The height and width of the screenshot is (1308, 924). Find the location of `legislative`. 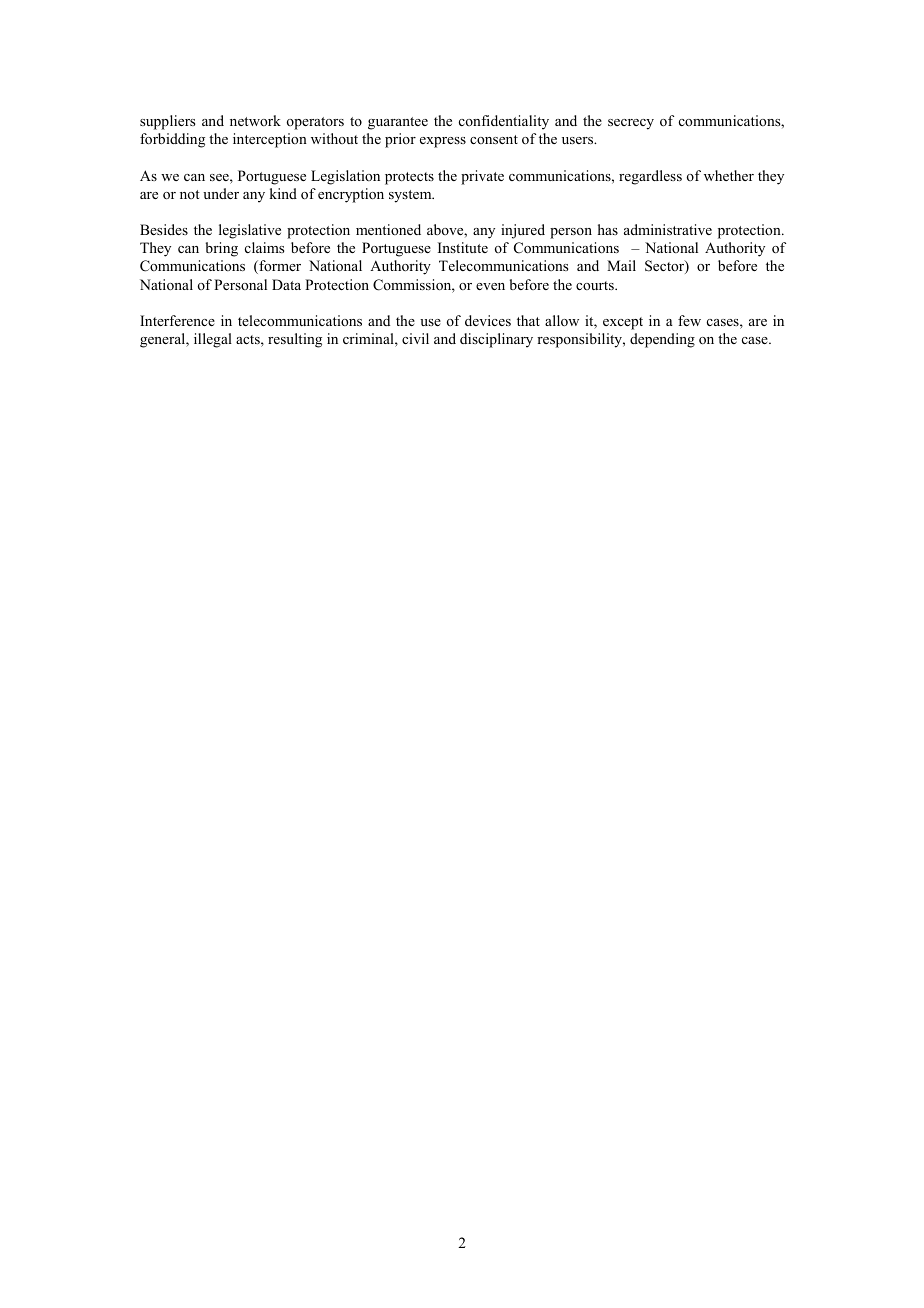

legislative is located at coordinates (250, 231).
